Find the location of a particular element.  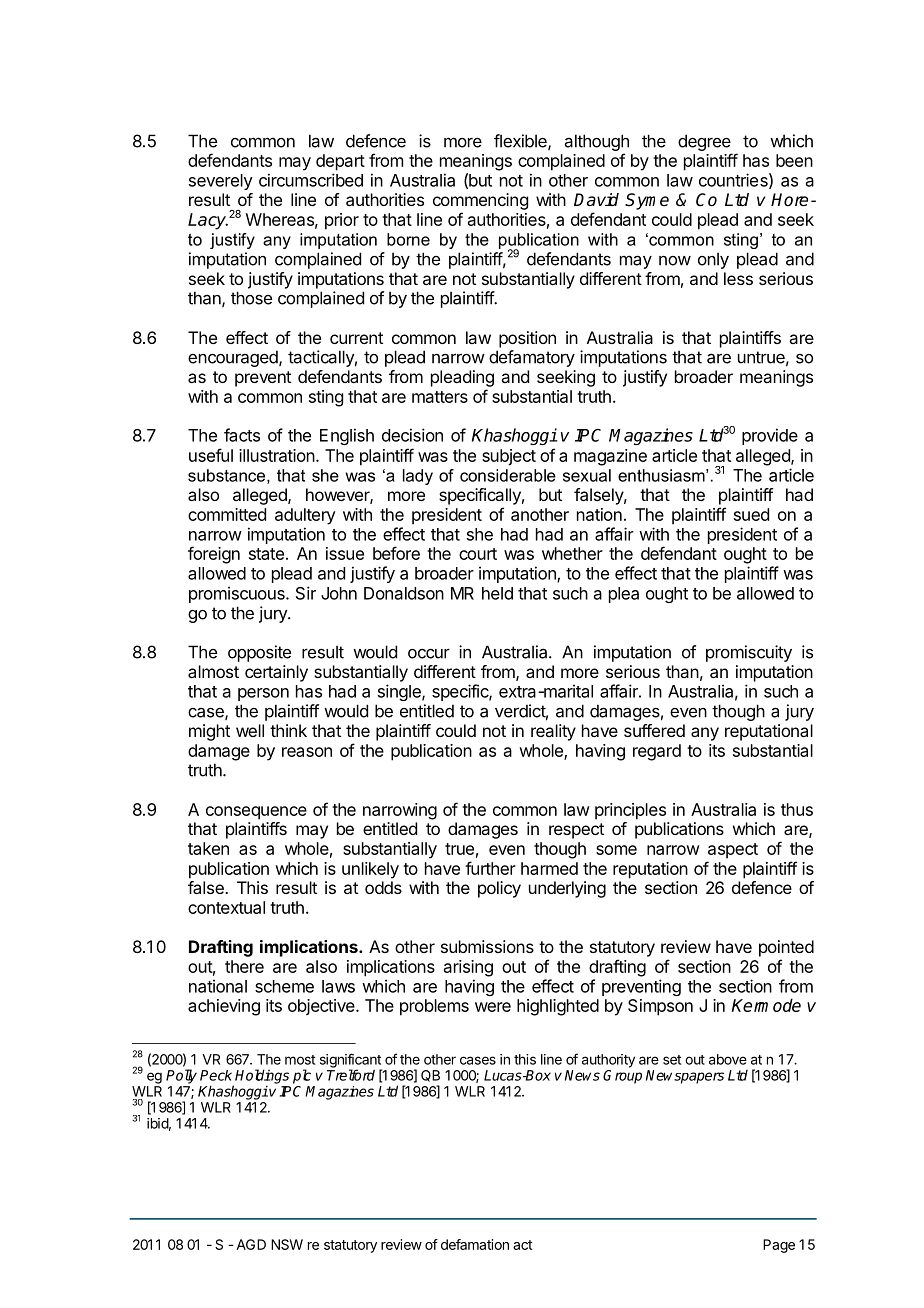

aspect is located at coordinates (733, 851).
